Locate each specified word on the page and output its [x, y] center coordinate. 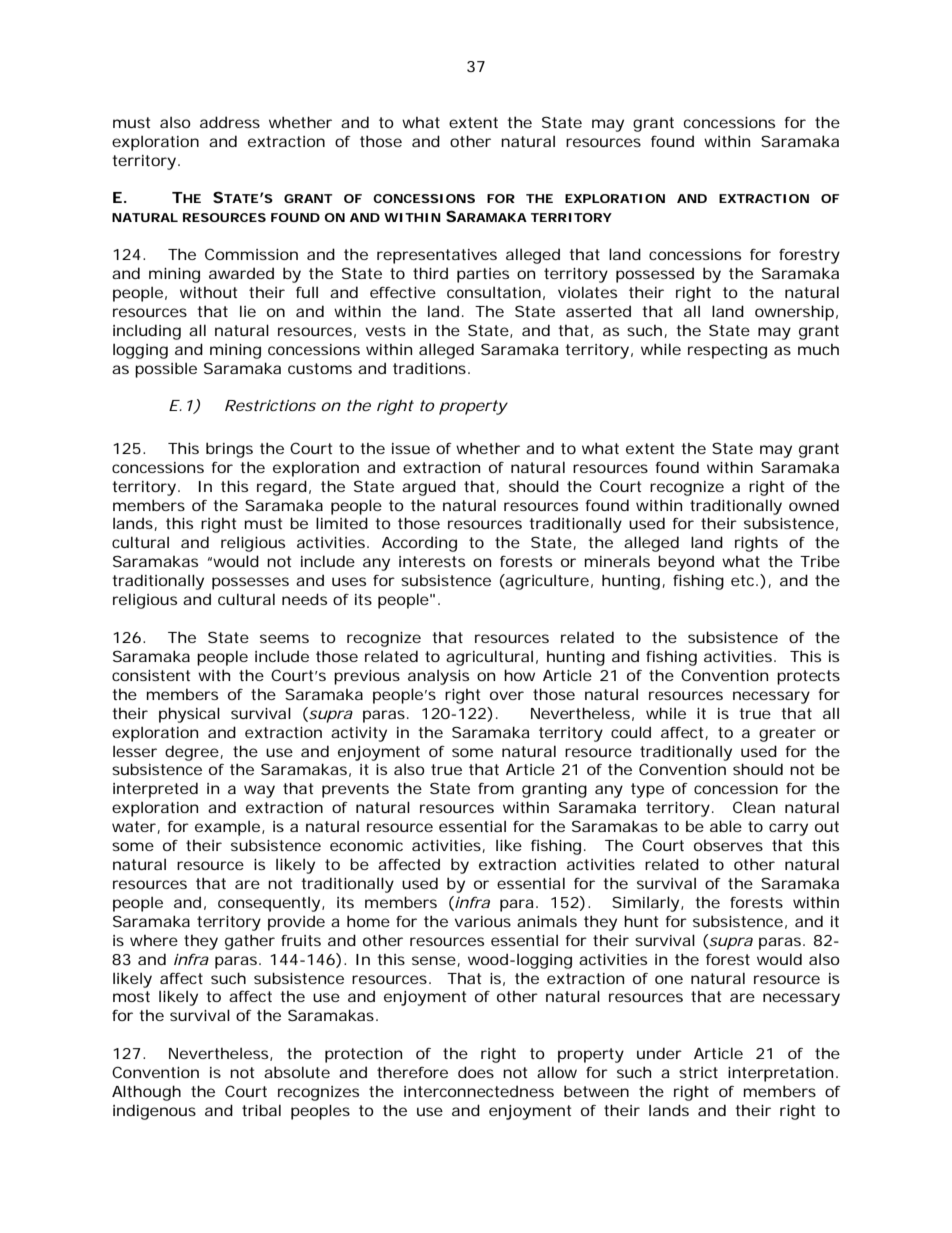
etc [744, 580]
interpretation [780, 1074]
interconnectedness [479, 1091]
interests [432, 561]
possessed [655, 275]
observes [728, 845]
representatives [437, 256]
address [230, 122]
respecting [727, 351]
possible [166, 370]
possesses [250, 583]
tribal [261, 1110]
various [483, 921]
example [227, 828]
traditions [429, 368]
